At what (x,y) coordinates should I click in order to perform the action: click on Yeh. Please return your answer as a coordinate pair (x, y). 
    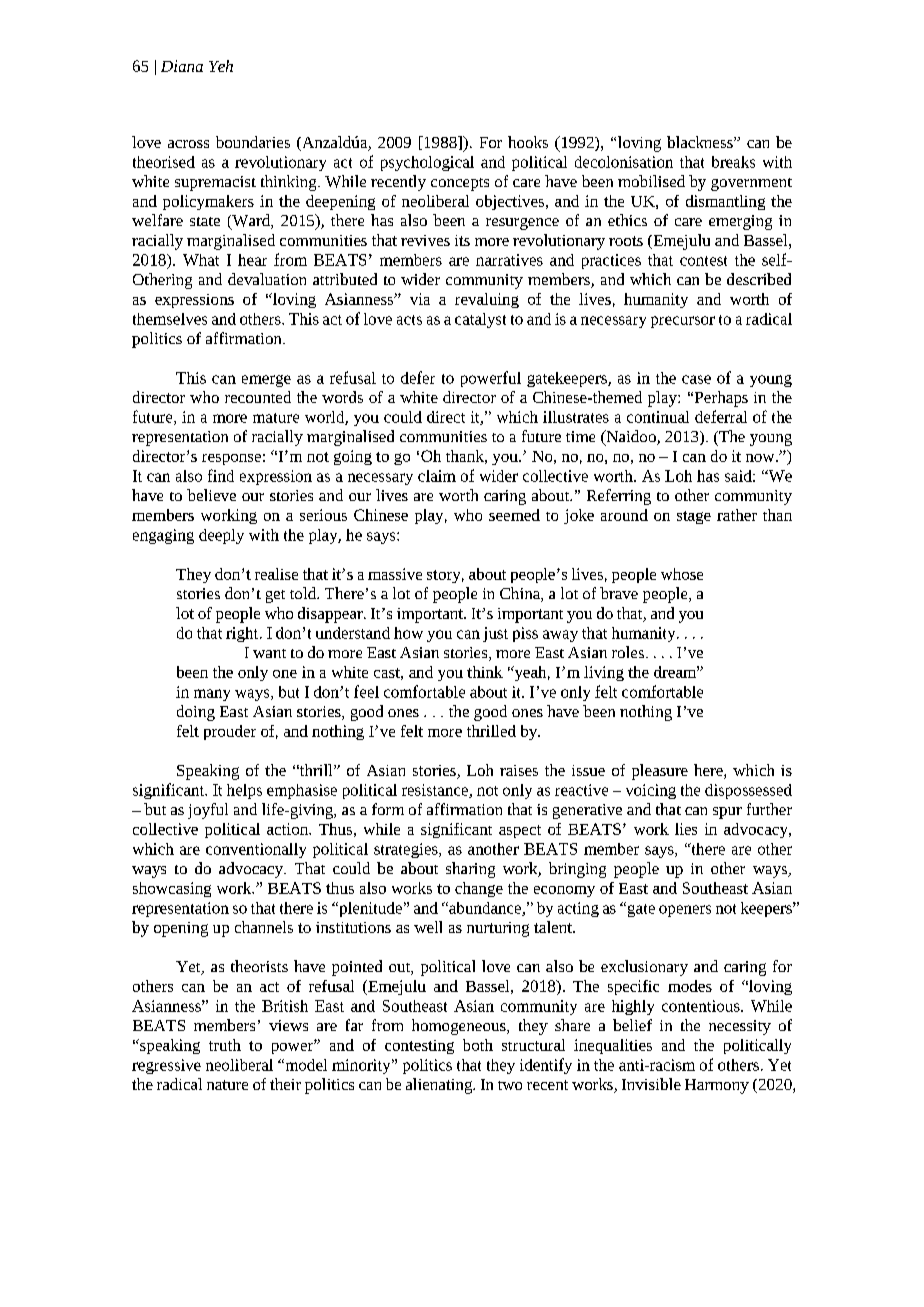
    Looking at the image, I should click on (221, 66).
